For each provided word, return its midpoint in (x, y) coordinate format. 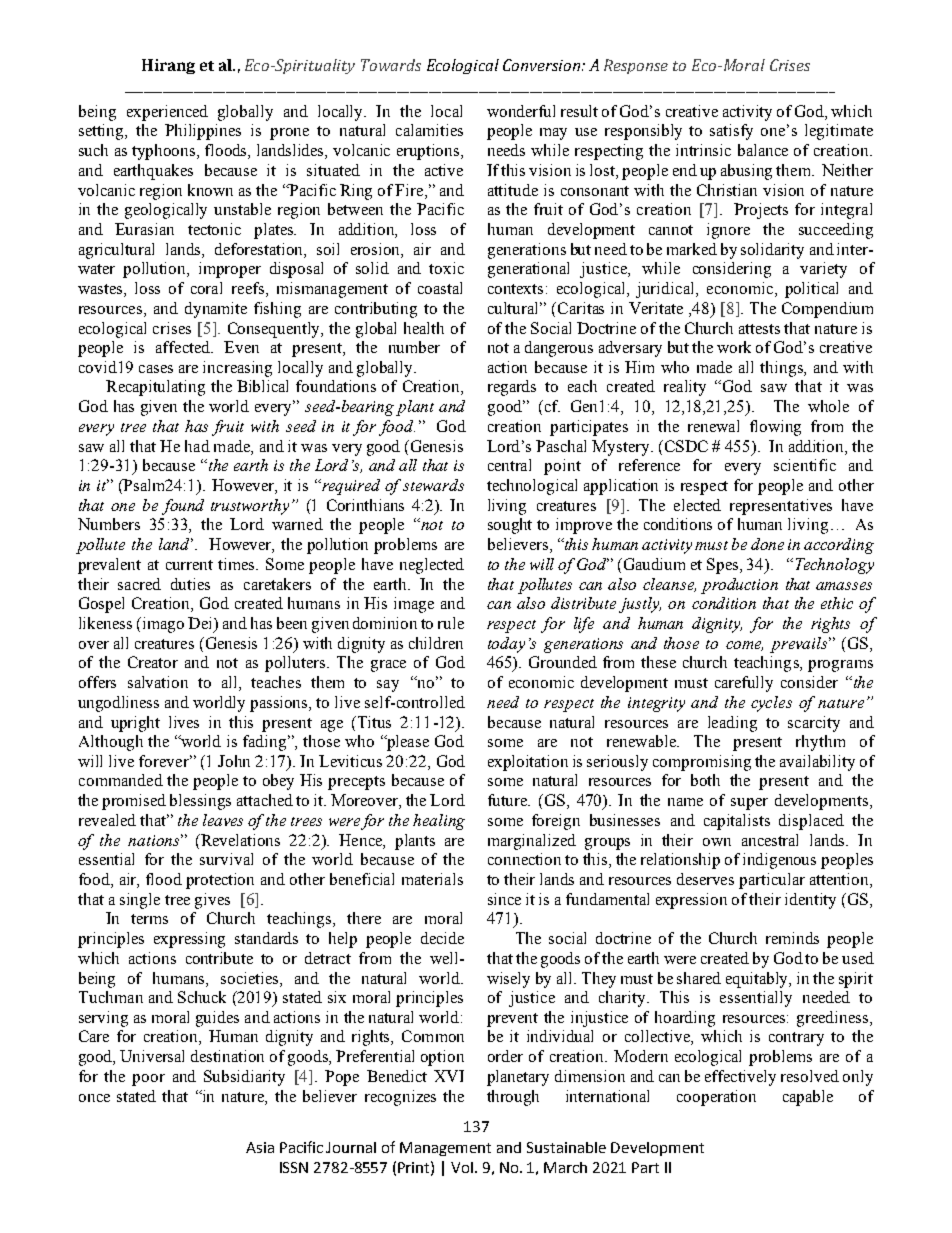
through (513, 1098)
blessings (200, 802)
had (197, 446)
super (749, 804)
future (509, 800)
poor (148, 1080)
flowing (775, 428)
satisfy (731, 132)
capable (808, 1098)
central (509, 465)
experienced (167, 113)
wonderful (521, 111)
